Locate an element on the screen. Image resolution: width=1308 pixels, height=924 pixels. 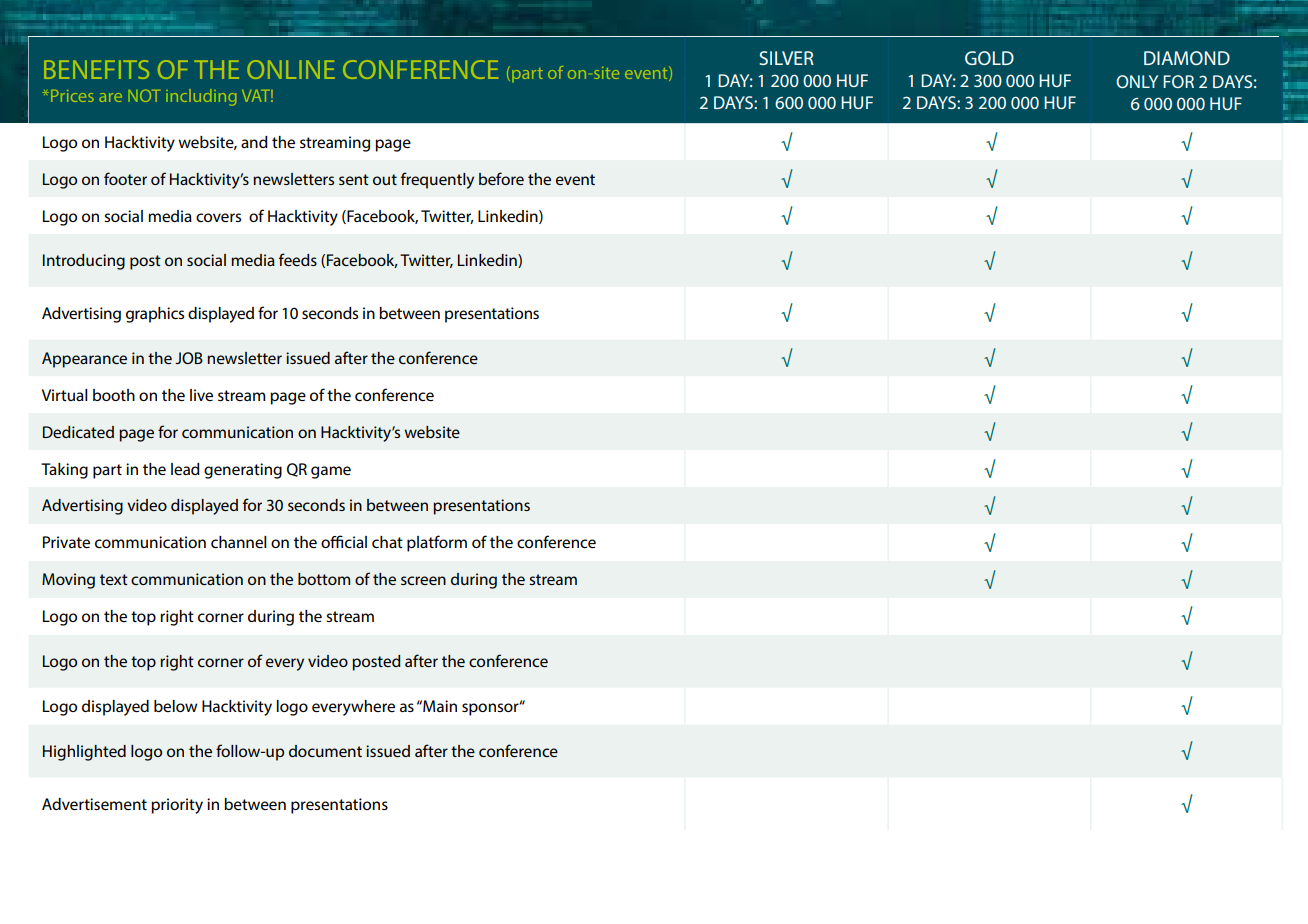
priority is located at coordinates (177, 806).
